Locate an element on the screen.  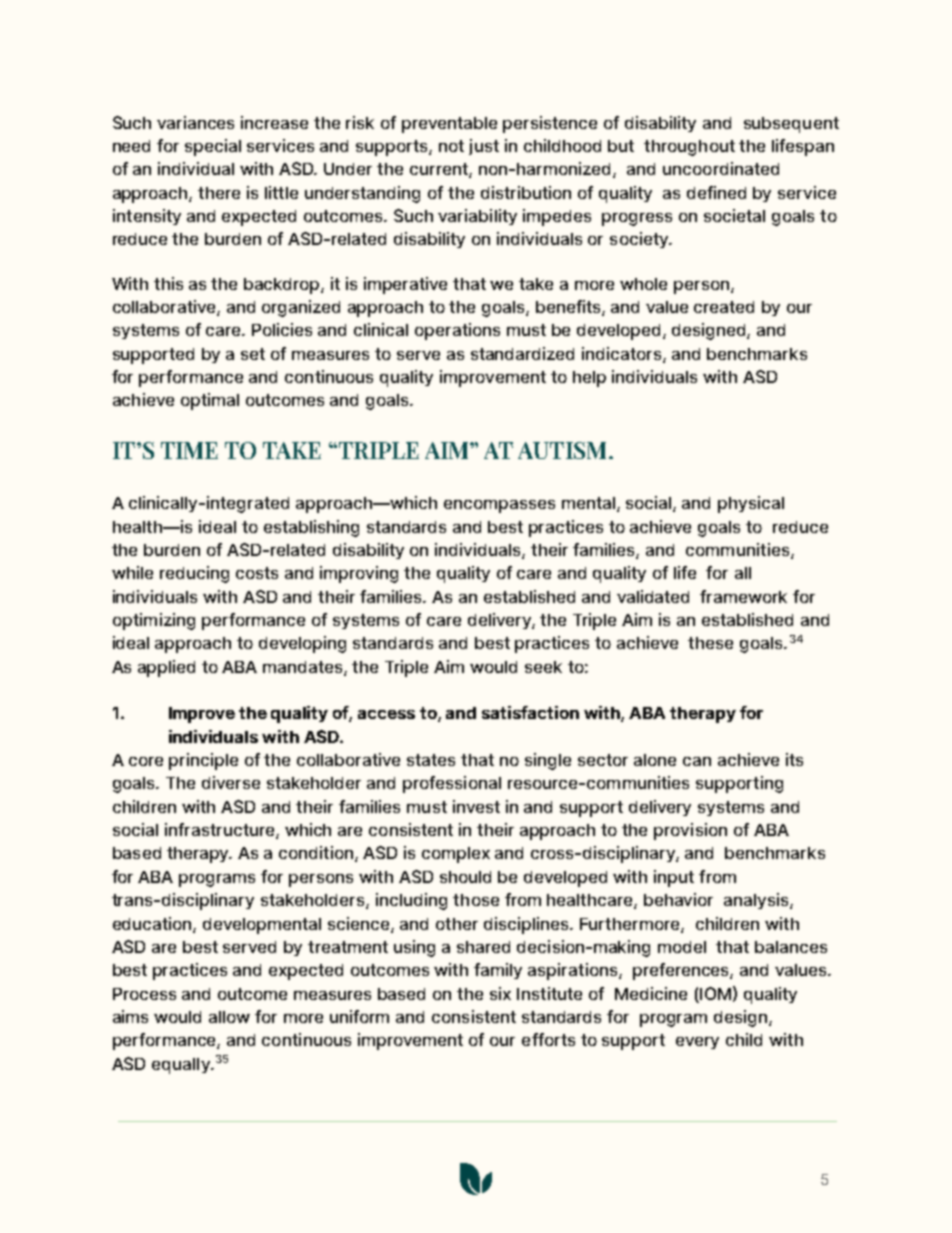
reducing is located at coordinates (194, 574).
